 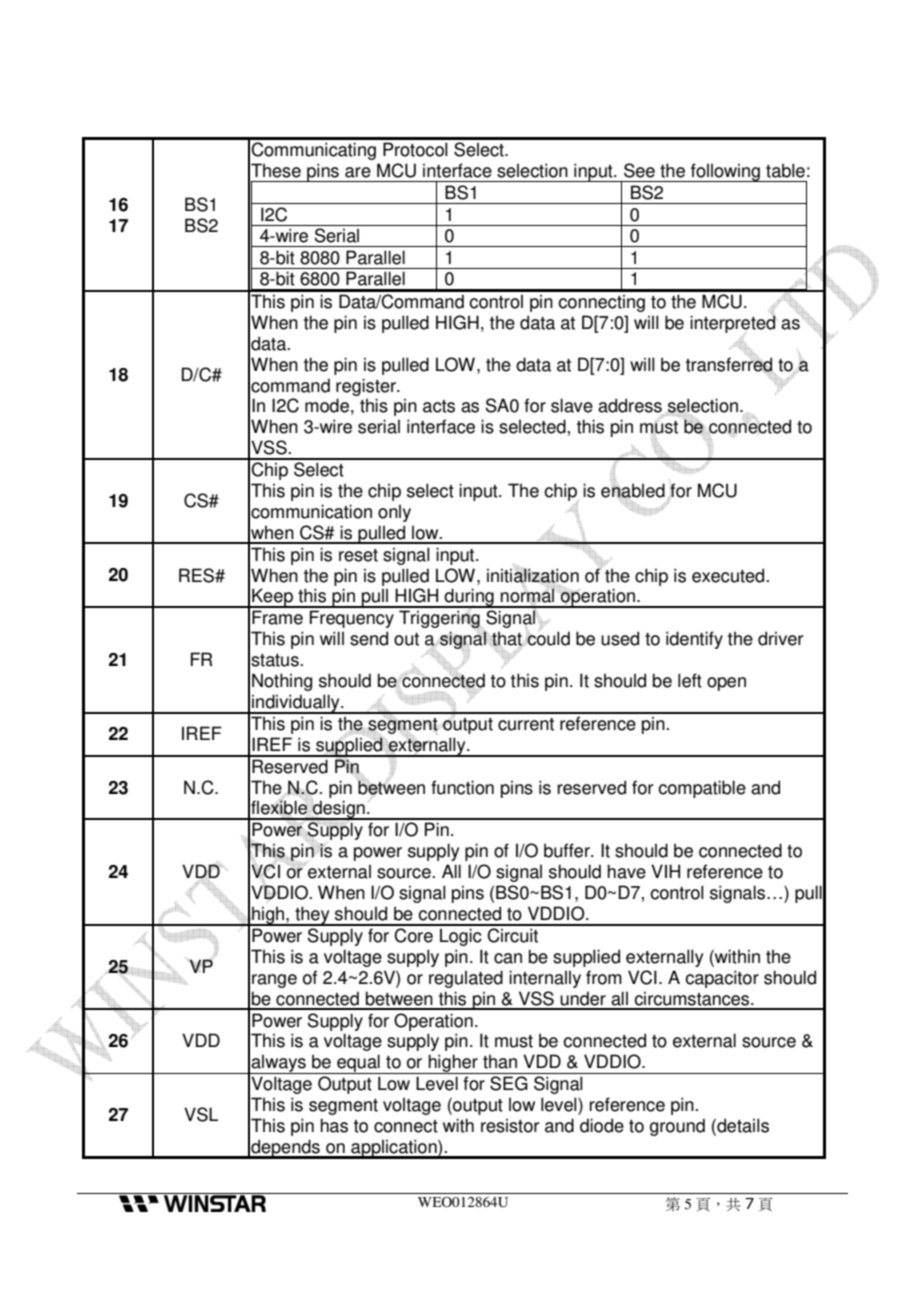 What do you see at coordinates (415, 149) in the screenshot?
I see `Protocol` at bounding box center [415, 149].
